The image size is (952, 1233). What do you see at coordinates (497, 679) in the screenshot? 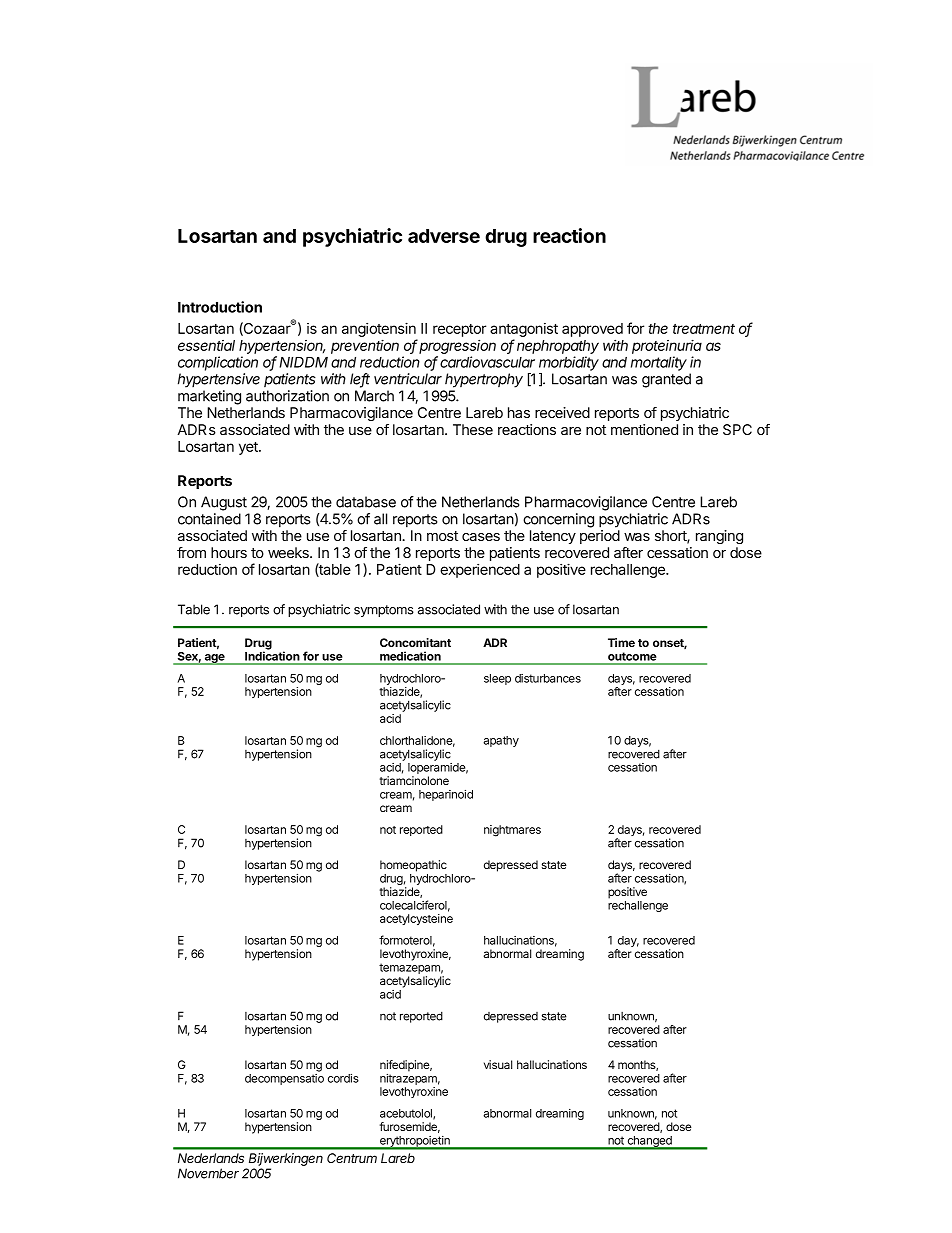
I see `sleep` at bounding box center [497, 679].
